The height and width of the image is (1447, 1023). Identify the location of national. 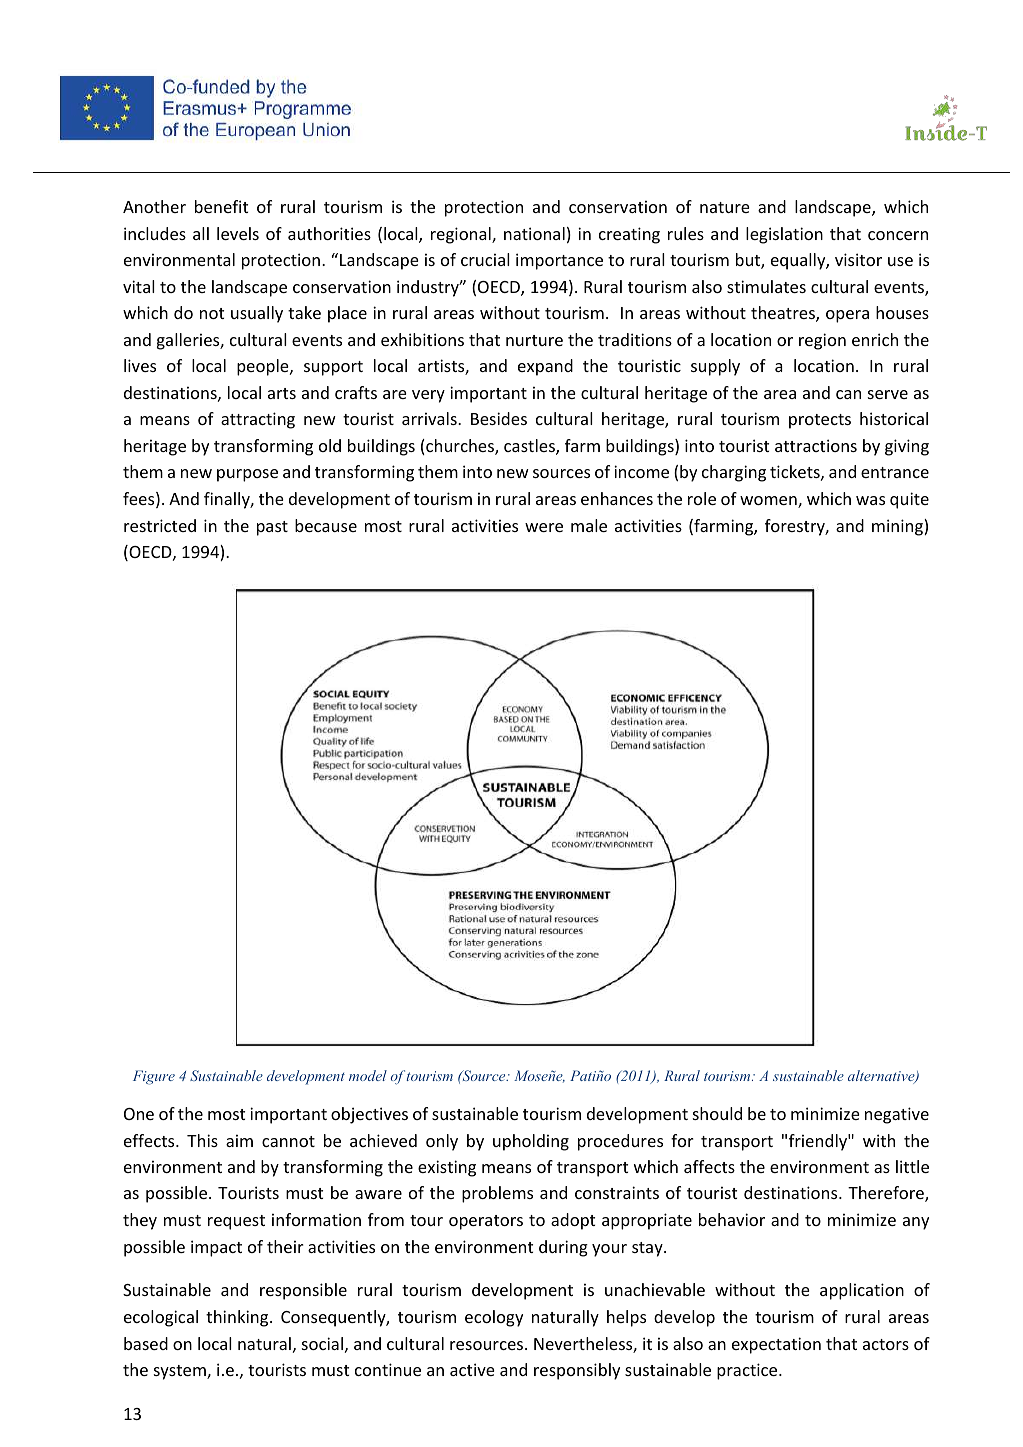
(534, 233).
